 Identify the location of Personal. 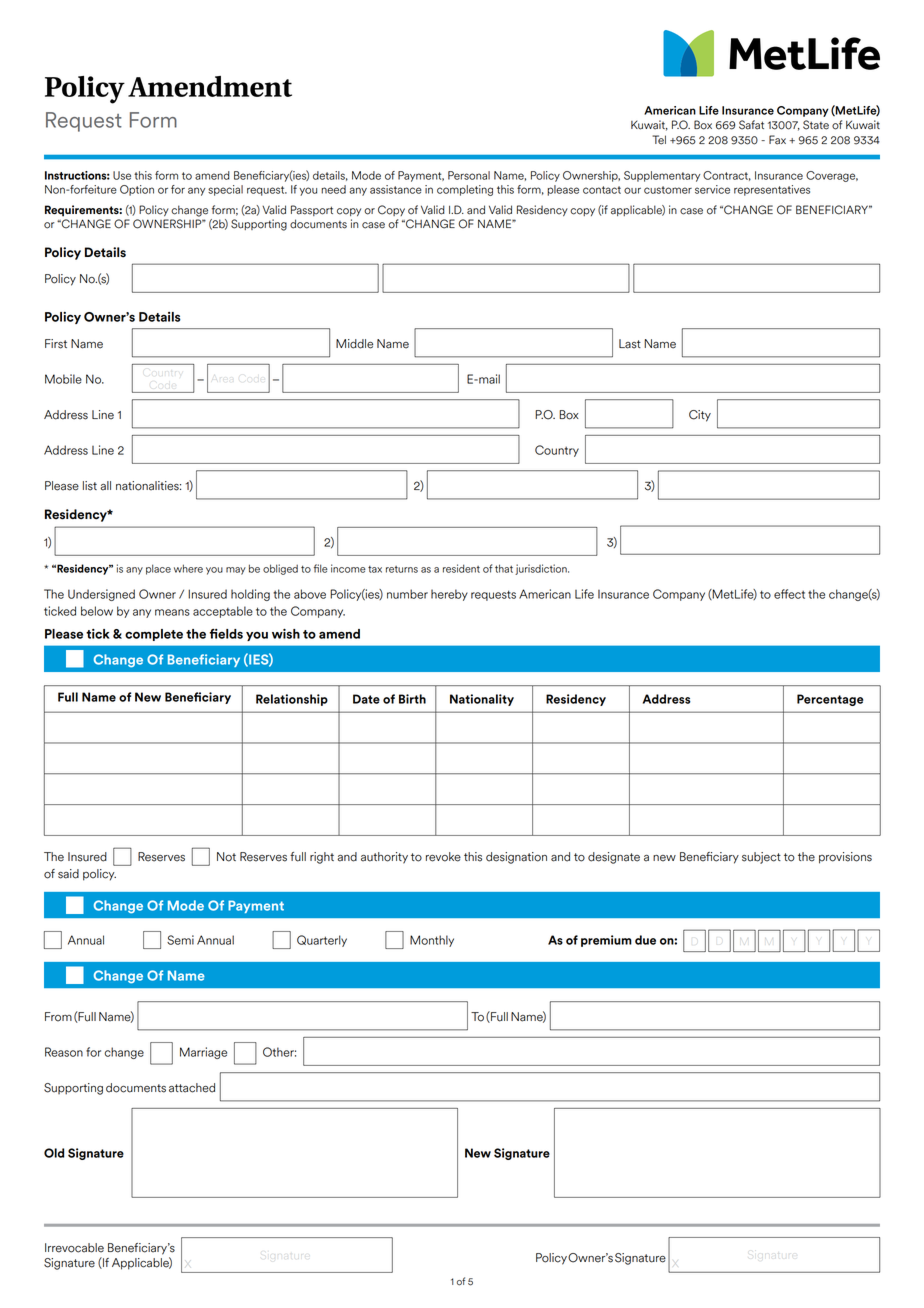
(469, 175).
